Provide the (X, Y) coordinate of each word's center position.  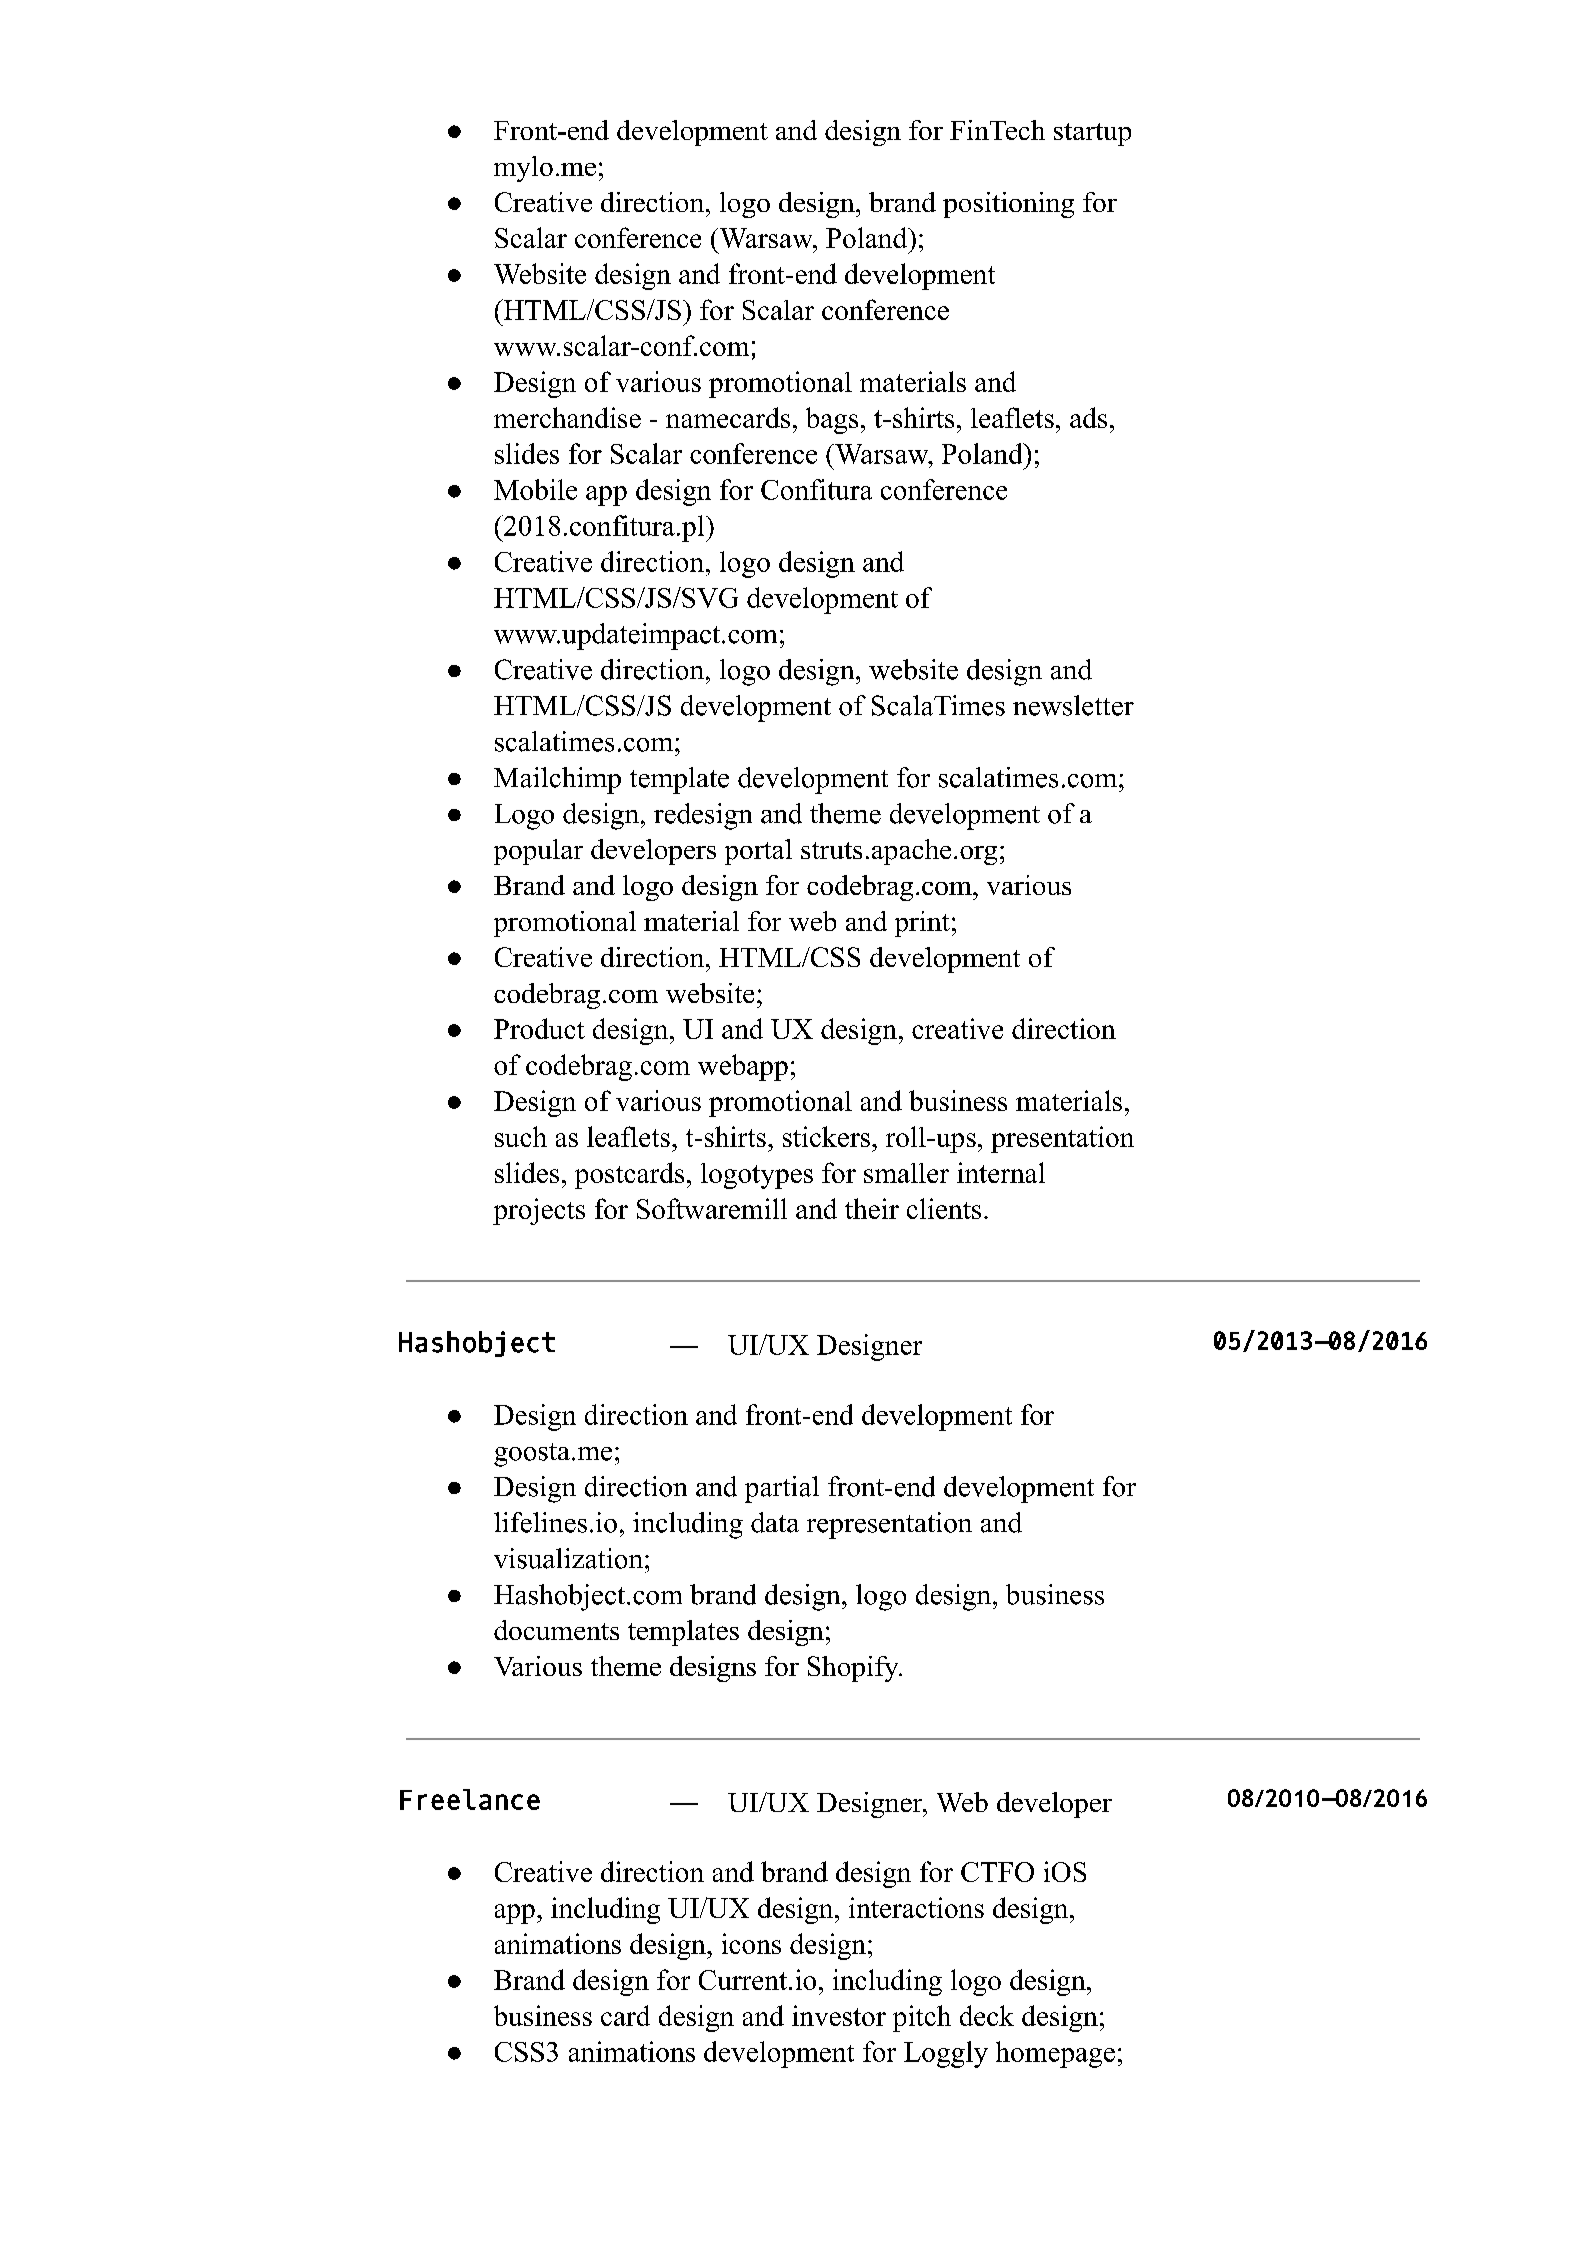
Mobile (535, 489)
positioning (1008, 205)
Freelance (470, 1799)
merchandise (567, 417)
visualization (568, 1558)
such (521, 1136)
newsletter (1073, 705)
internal (1001, 1172)
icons (751, 1943)
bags (832, 420)
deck (987, 2015)
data (775, 1522)
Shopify (854, 1669)
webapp (743, 1067)
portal (758, 852)
